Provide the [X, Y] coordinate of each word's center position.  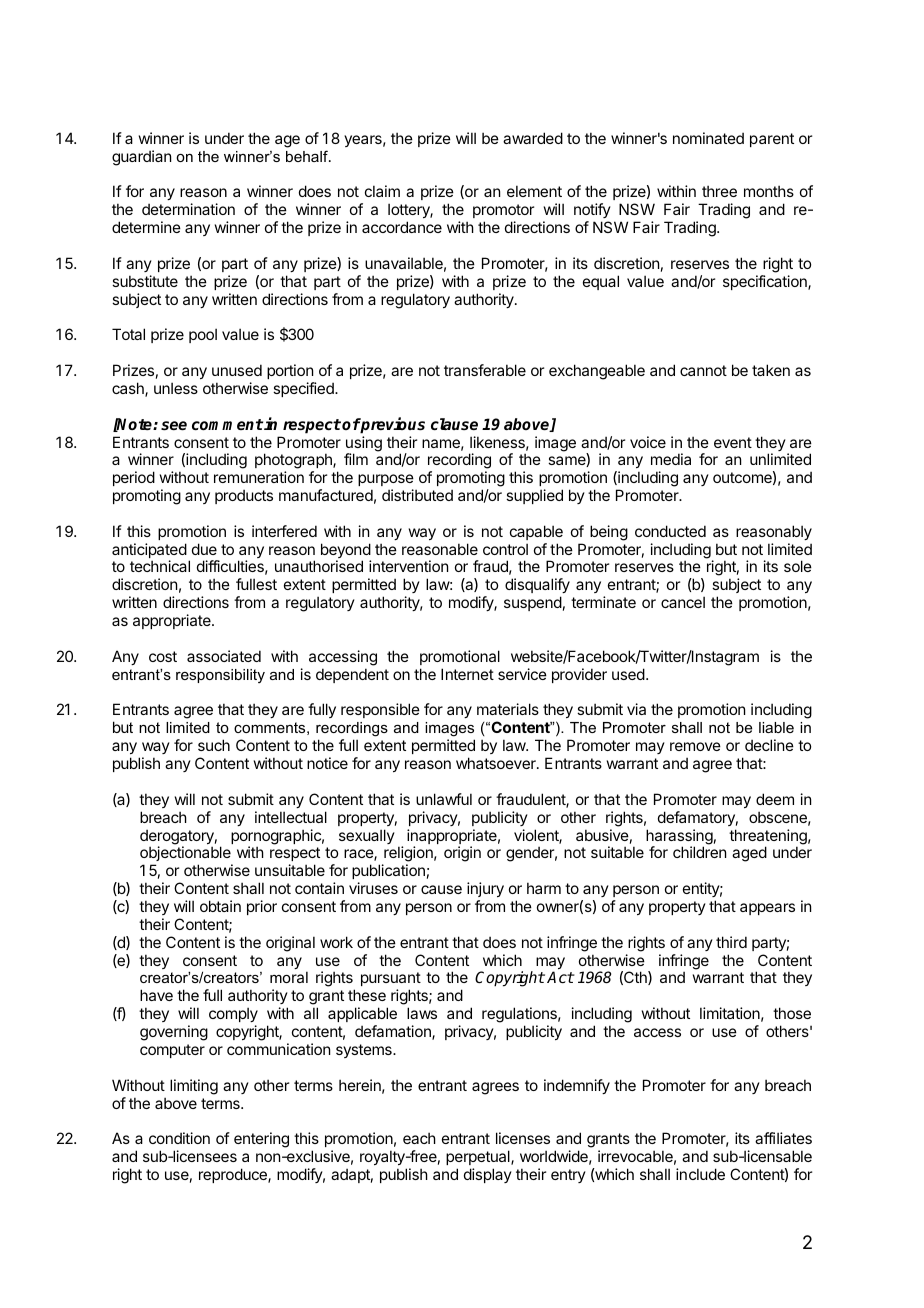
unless [176, 388]
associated [224, 656]
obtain [220, 906]
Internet [467, 674]
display [488, 1175]
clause [454, 424]
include [700, 1174]
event [733, 442]
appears [767, 909]
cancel [683, 602]
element [534, 191]
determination [188, 209]
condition [179, 1138]
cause [441, 889]
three [719, 191]
